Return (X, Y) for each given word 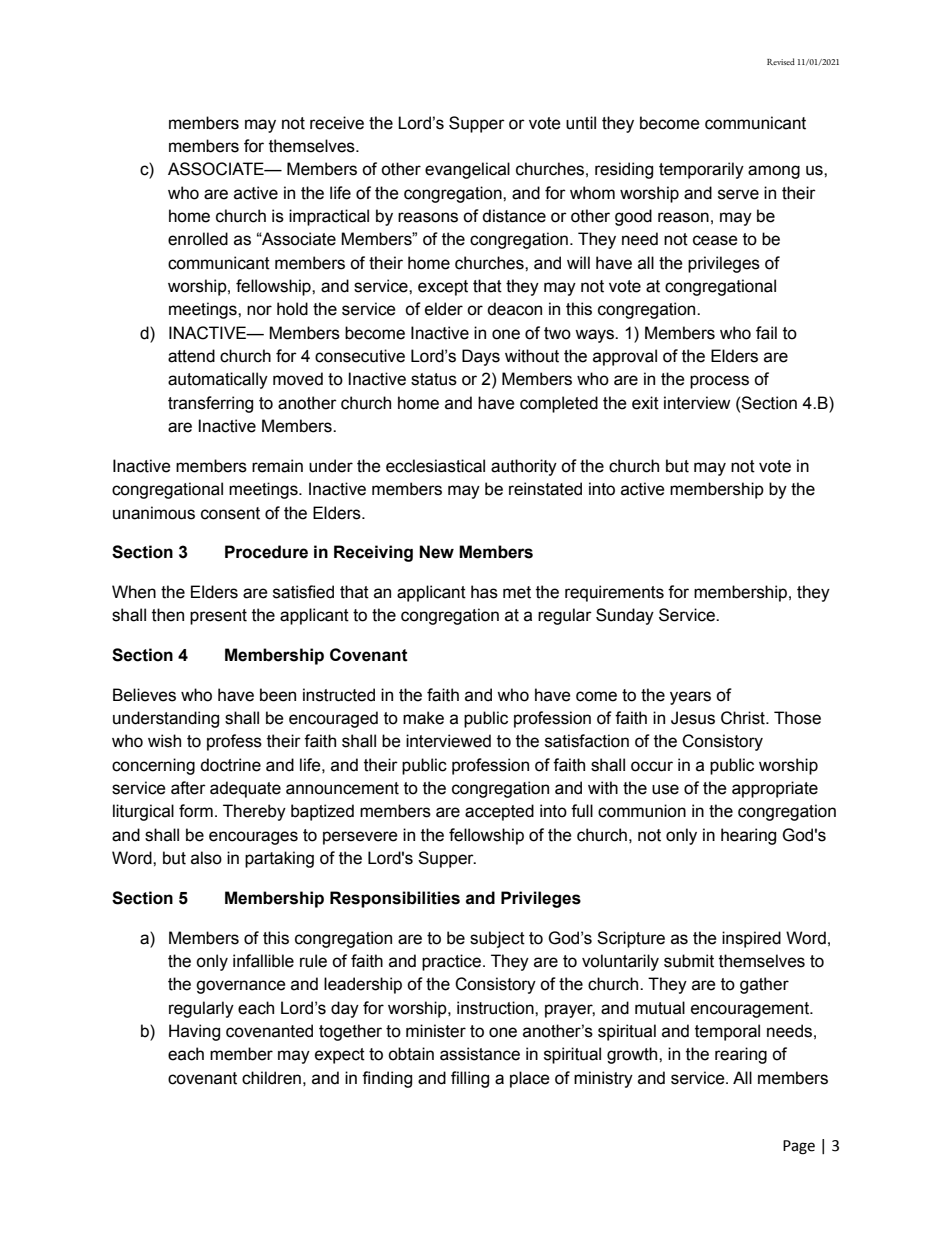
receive (337, 123)
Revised (781, 61)
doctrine (230, 765)
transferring (210, 404)
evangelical (467, 170)
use (665, 789)
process (719, 382)
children (271, 1078)
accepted (499, 812)
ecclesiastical (435, 466)
